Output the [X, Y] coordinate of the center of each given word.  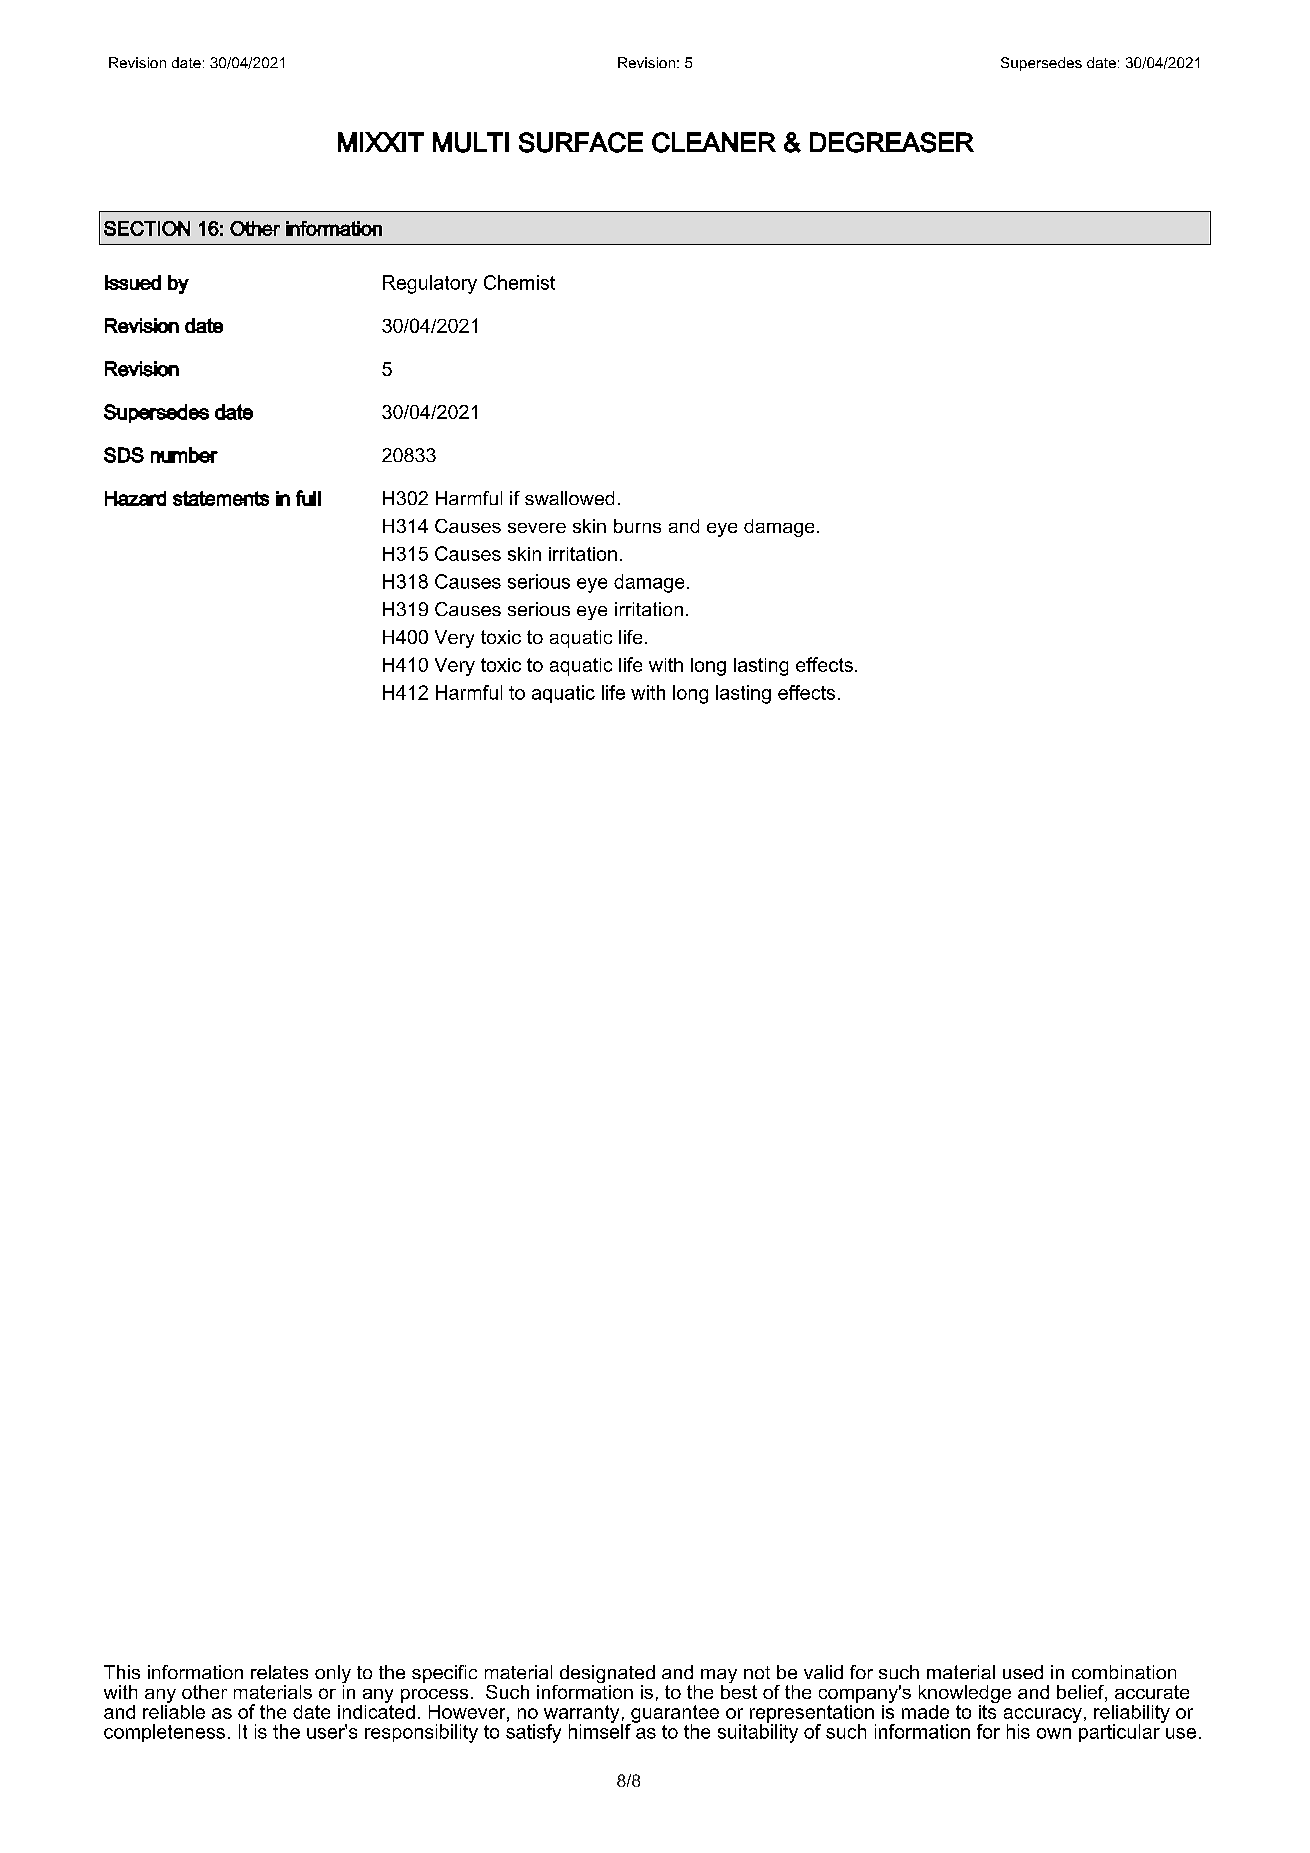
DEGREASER [892, 142]
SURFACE [581, 142]
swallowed [569, 498]
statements [221, 498]
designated [606, 1675]
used [1023, 1672]
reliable [174, 1710]
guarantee [674, 1715]
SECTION [147, 228]
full [308, 498]
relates [279, 1672]
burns [637, 526]
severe [537, 528]
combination [1124, 1672]
